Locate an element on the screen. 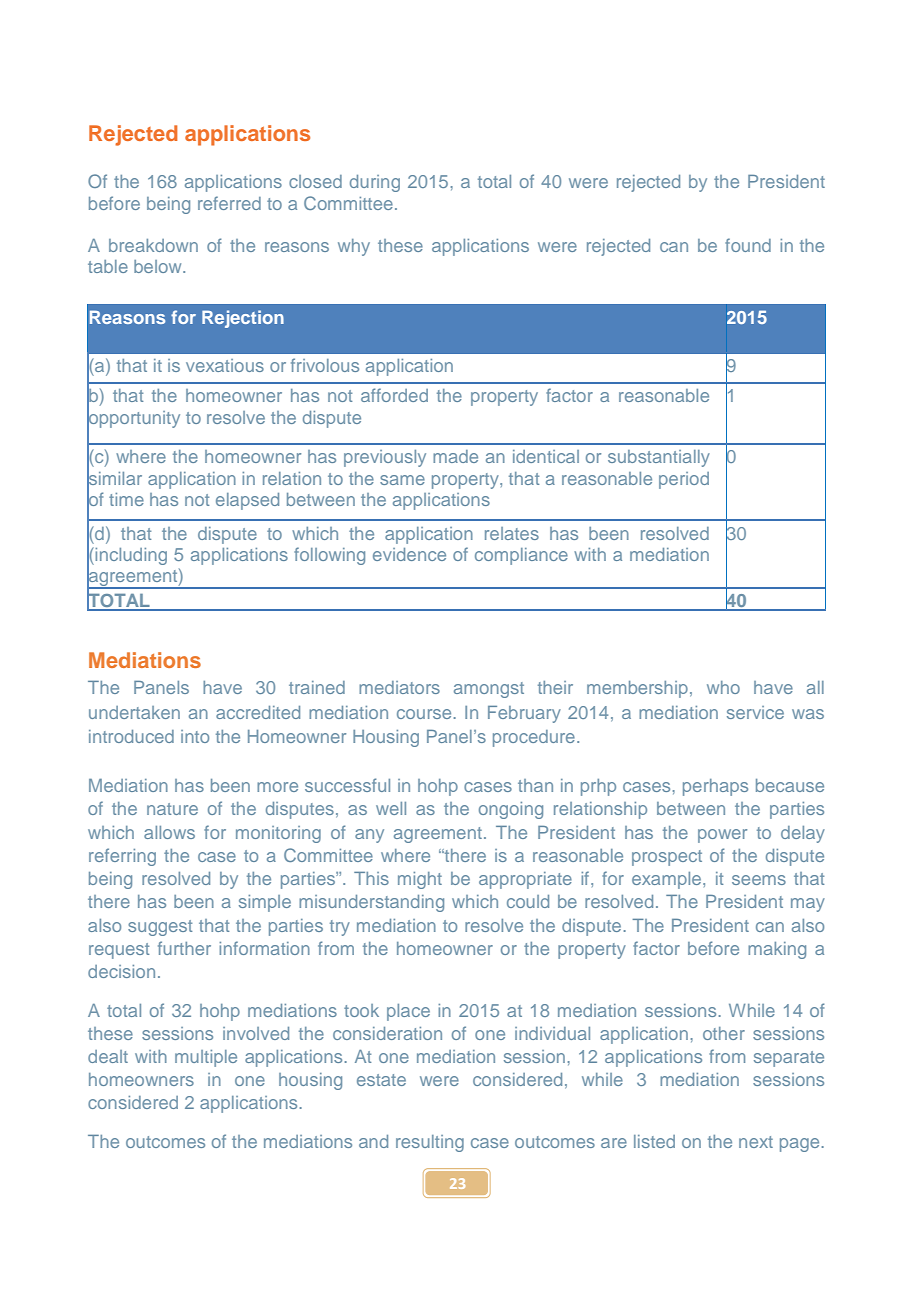 The height and width of the screenshot is (1308, 924). referred is located at coordinates (229, 203).
